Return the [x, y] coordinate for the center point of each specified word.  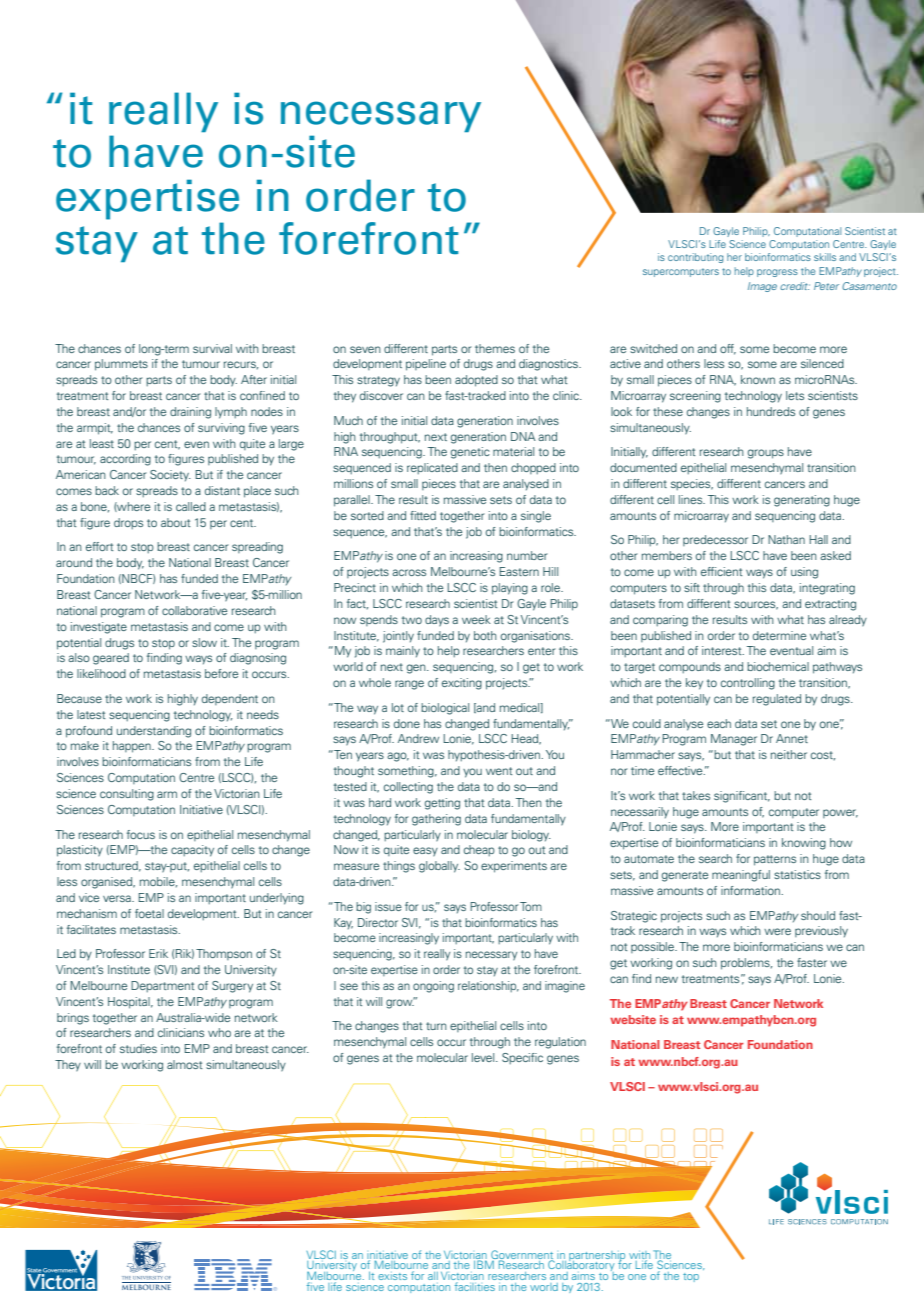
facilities [475, 1286]
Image [762, 287]
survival [212, 348]
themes [495, 348]
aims [583, 1277]
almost [185, 1064]
